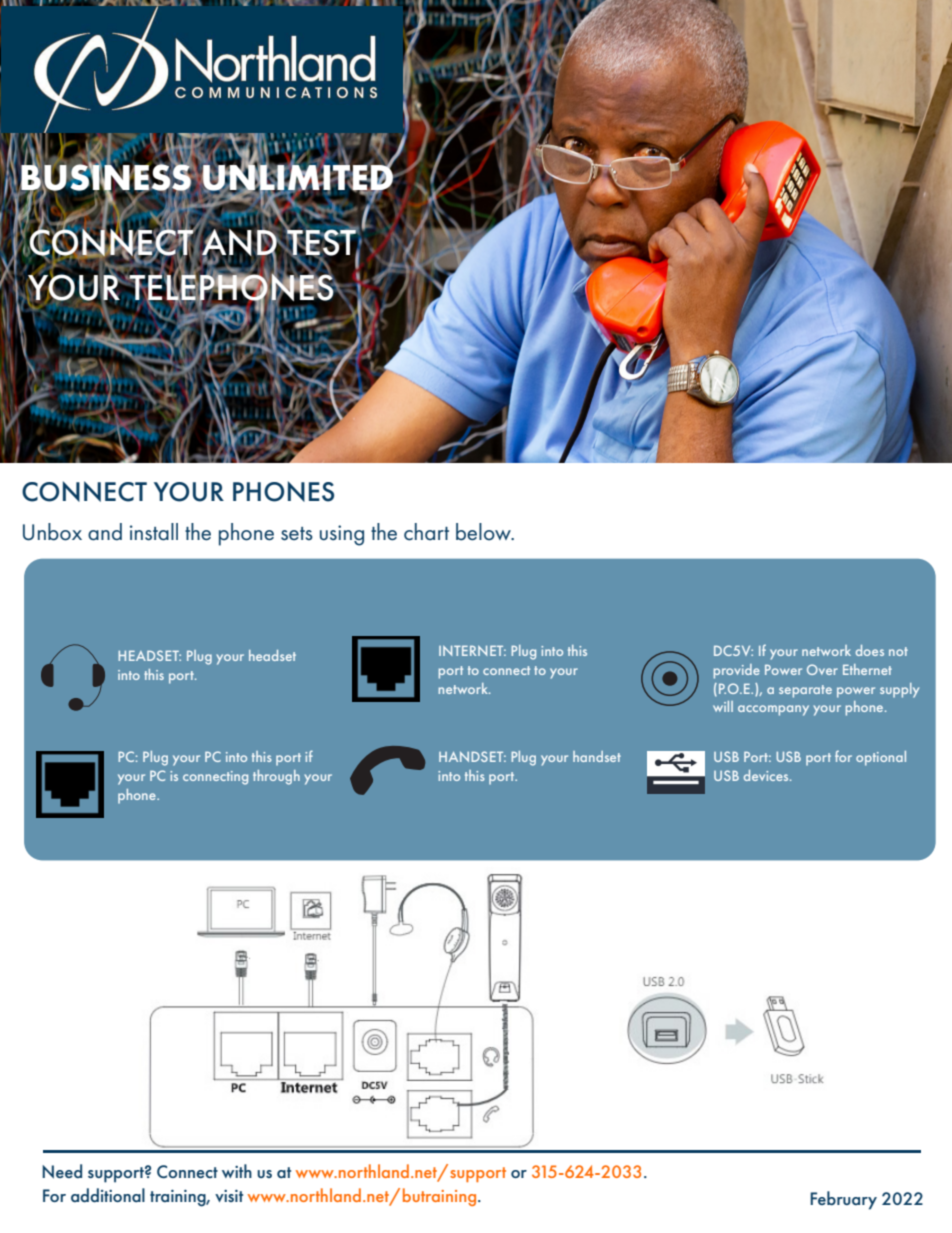 The width and height of the screenshot is (952, 1233). Describe the element at coordinates (276, 777) in the screenshot. I see `through` at that location.
